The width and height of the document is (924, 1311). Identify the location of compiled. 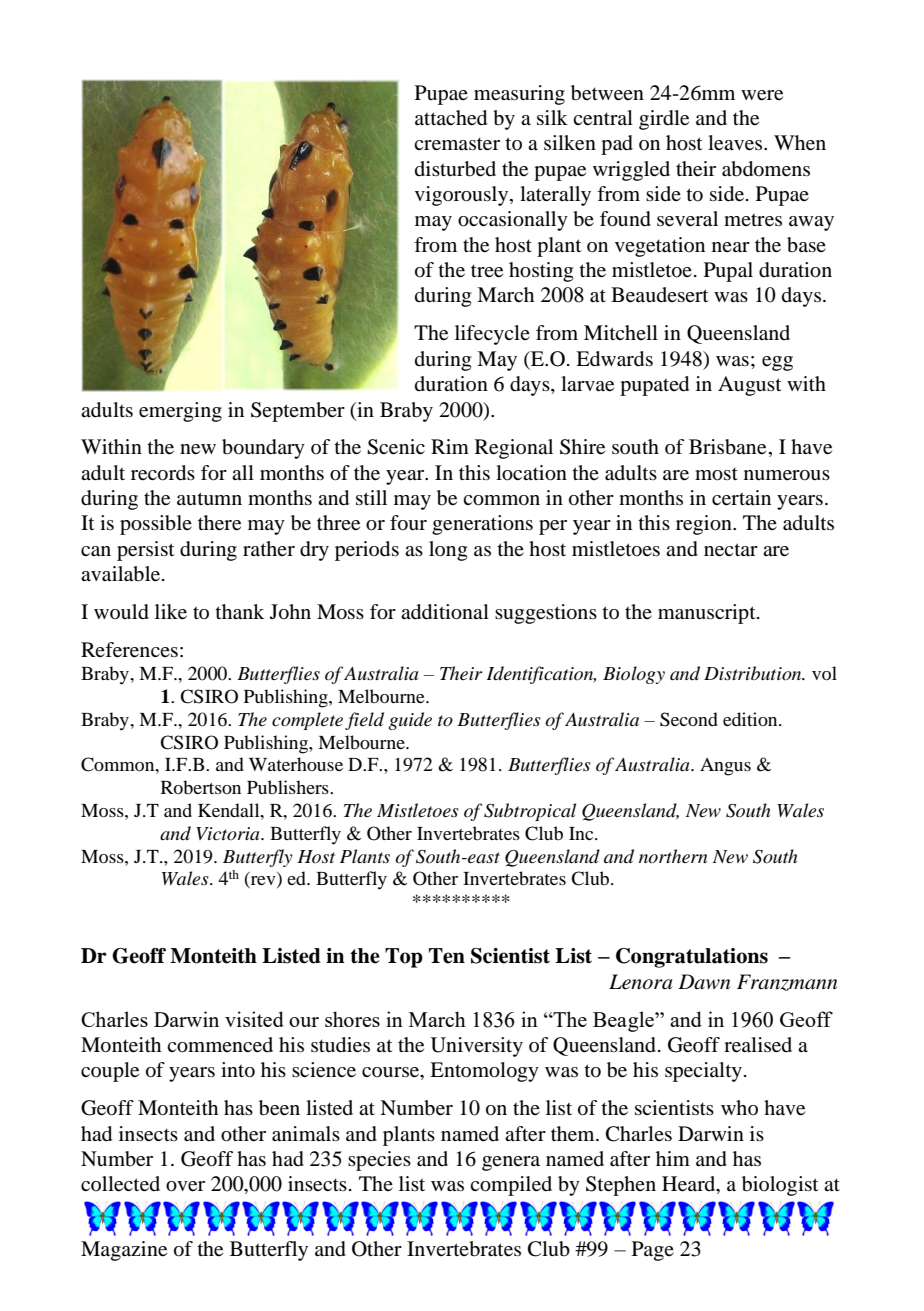
(511, 1186).
